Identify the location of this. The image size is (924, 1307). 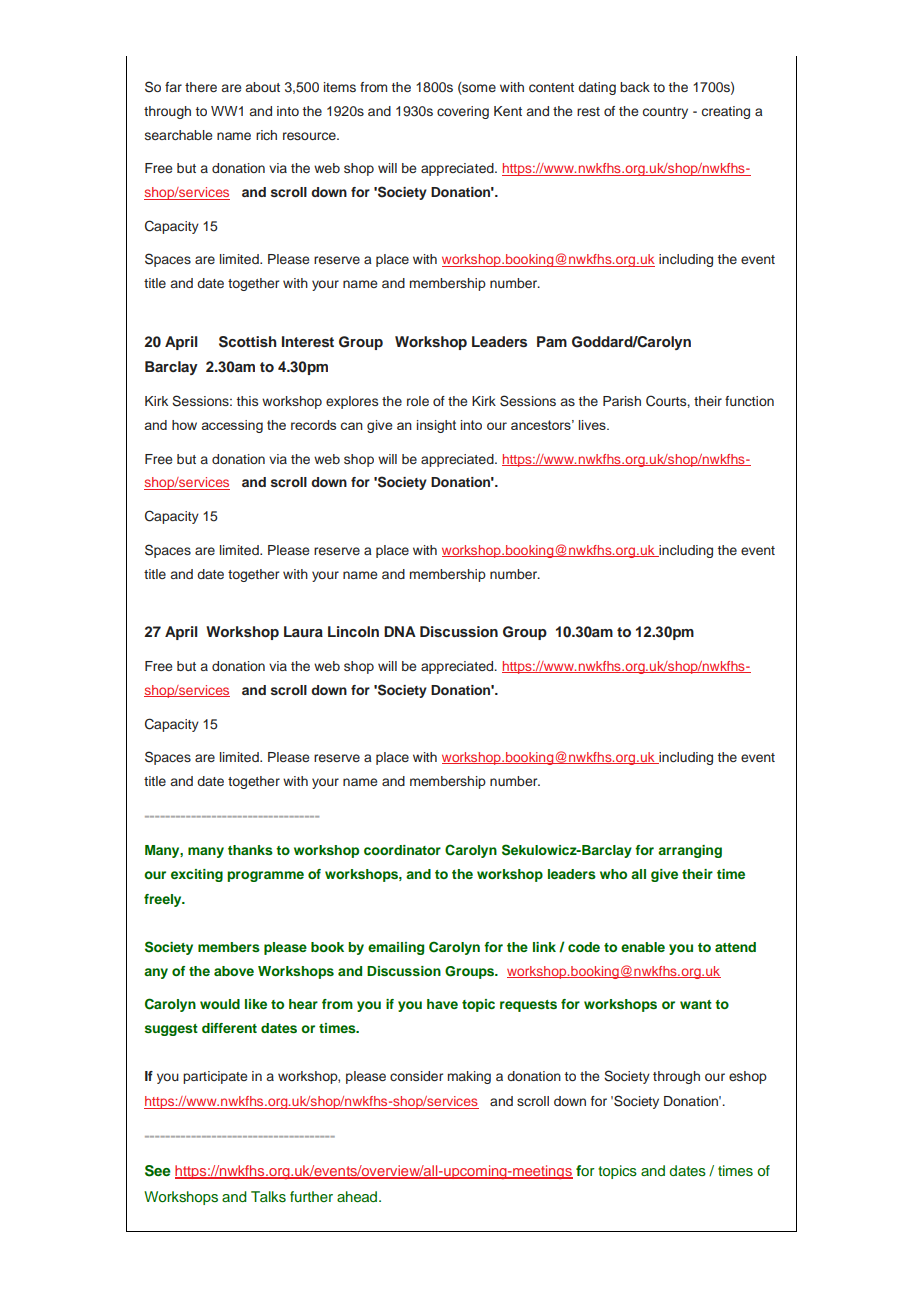
(247, 401).
